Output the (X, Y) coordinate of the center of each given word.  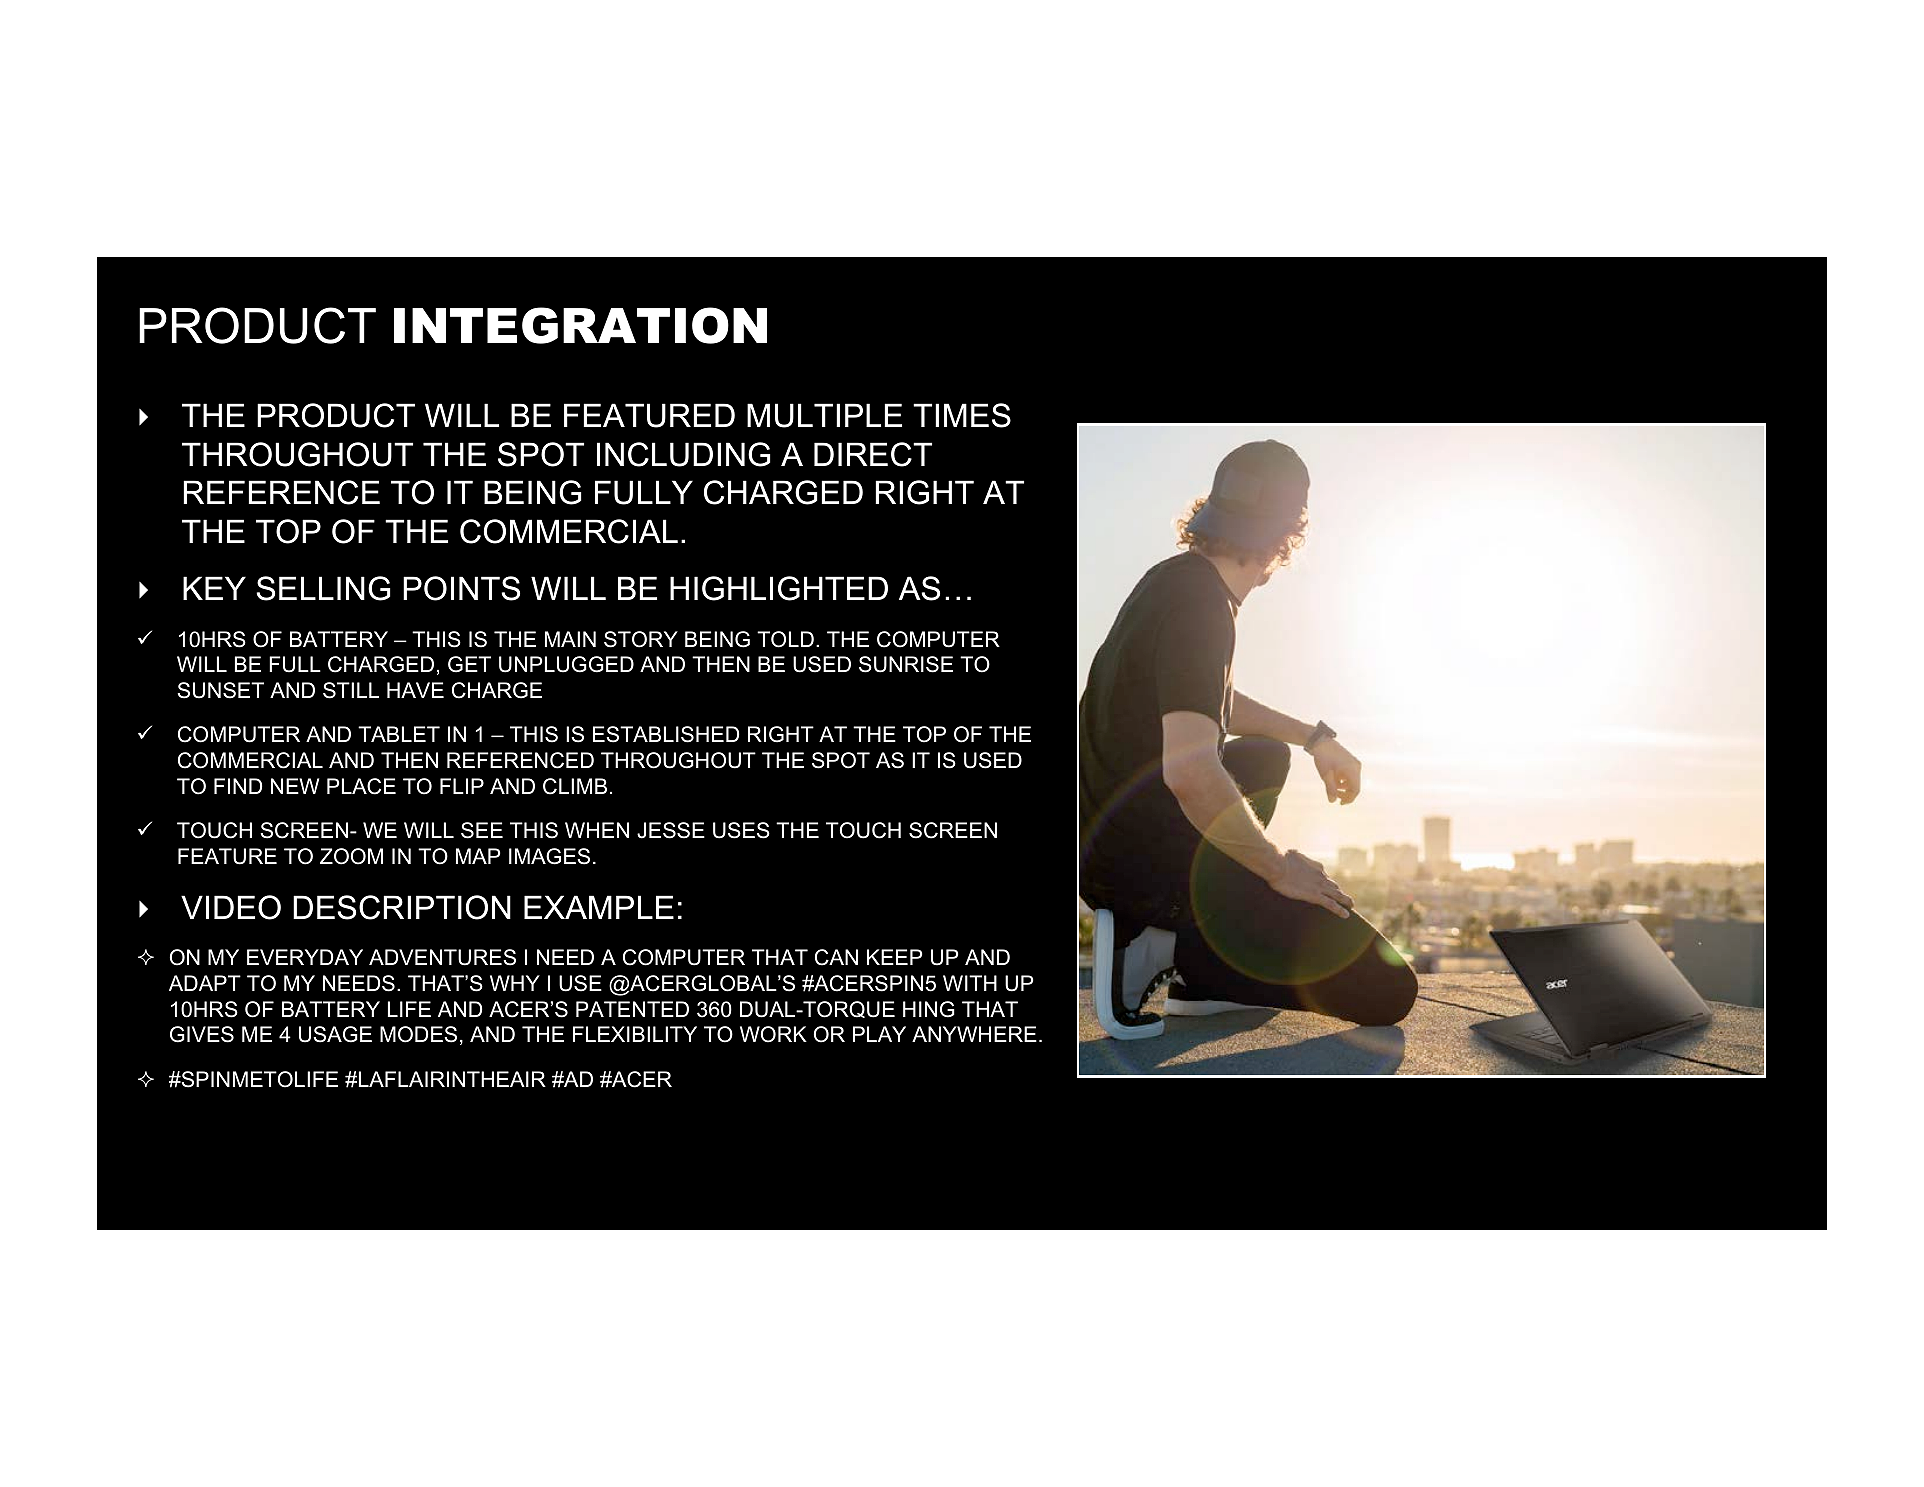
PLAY (879, 1034)
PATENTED (632, 1009)
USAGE (335, 1034)
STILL (351, 690)
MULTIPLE (824, 415)
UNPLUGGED (566, 664)
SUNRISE (906, 664)
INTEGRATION (580, 325)
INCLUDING (684, 454)
